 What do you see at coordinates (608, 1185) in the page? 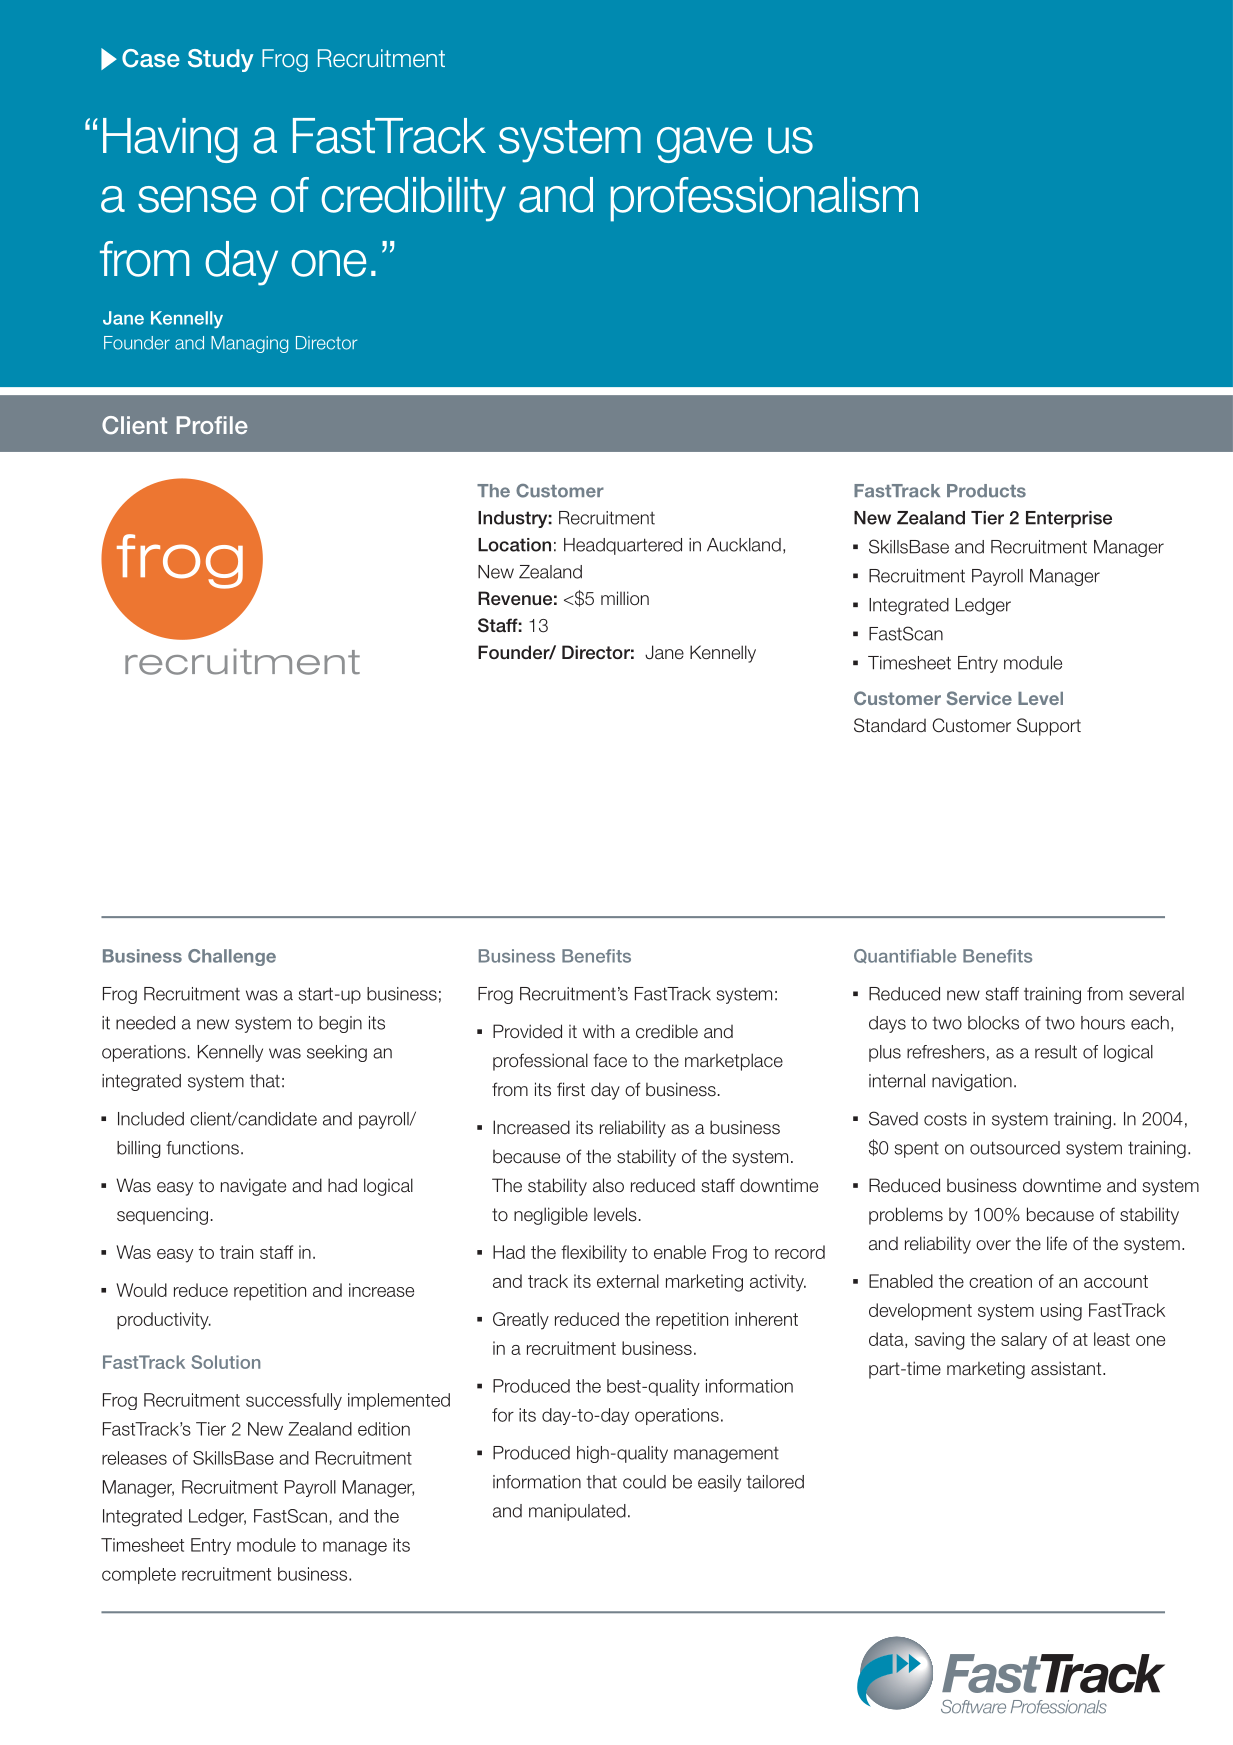
I see `also` at bounding box center [608, 1185].
